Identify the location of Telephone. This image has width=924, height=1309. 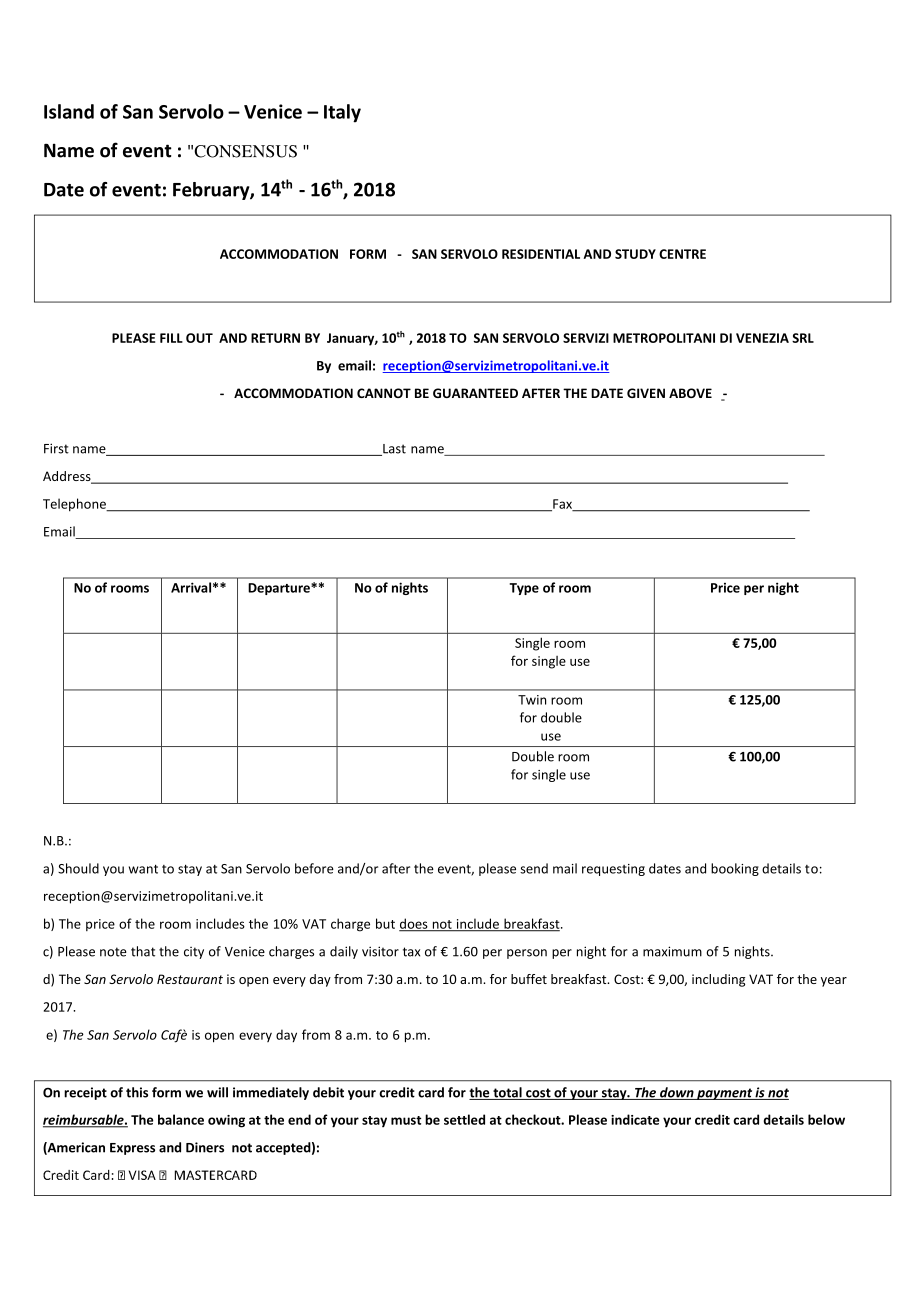
(75, 505).
